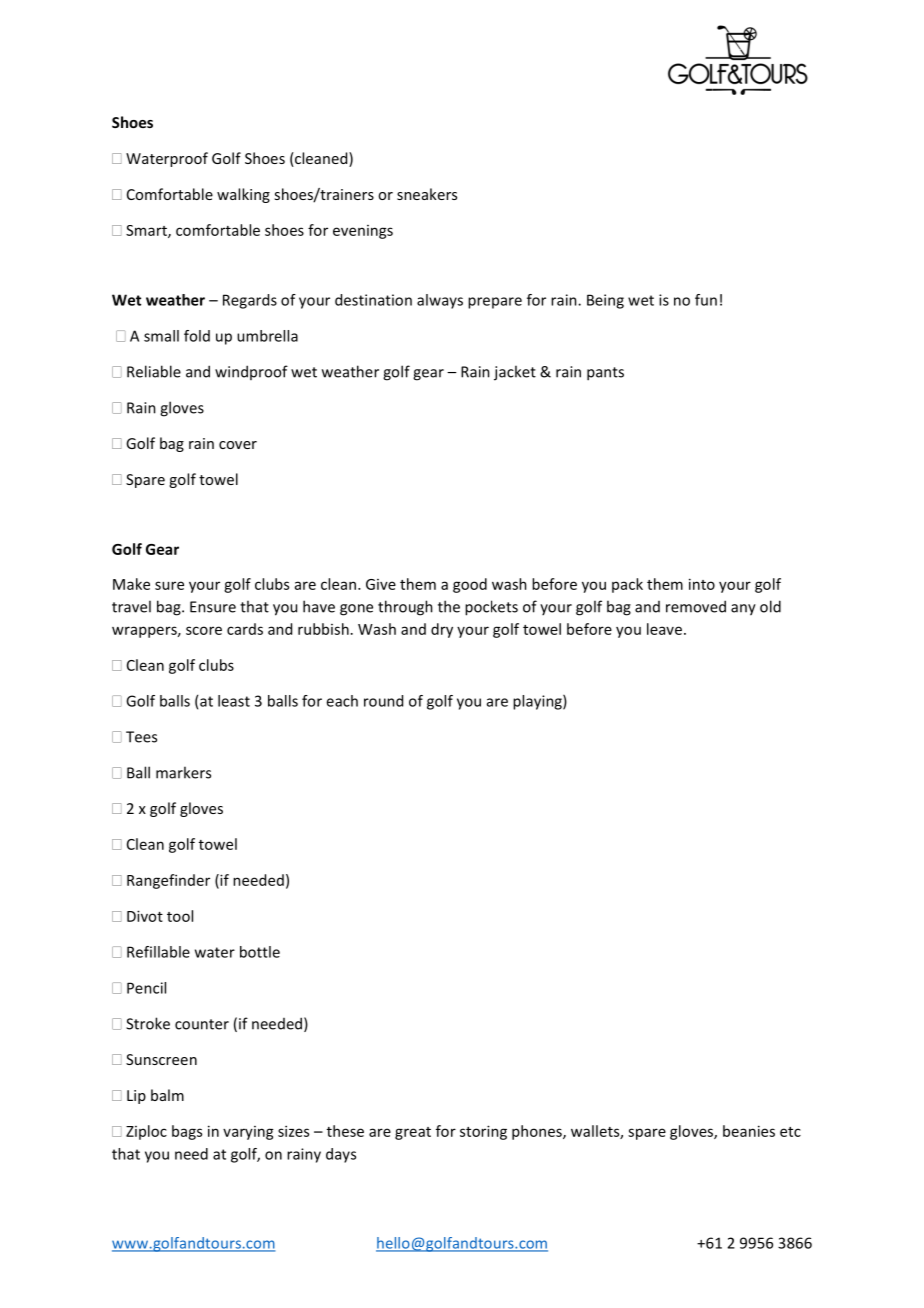 This screenshot has height=1308, width=924. Describe the element at coordinates (483, 1132) in the screenshot. I see `storing` at that location.
